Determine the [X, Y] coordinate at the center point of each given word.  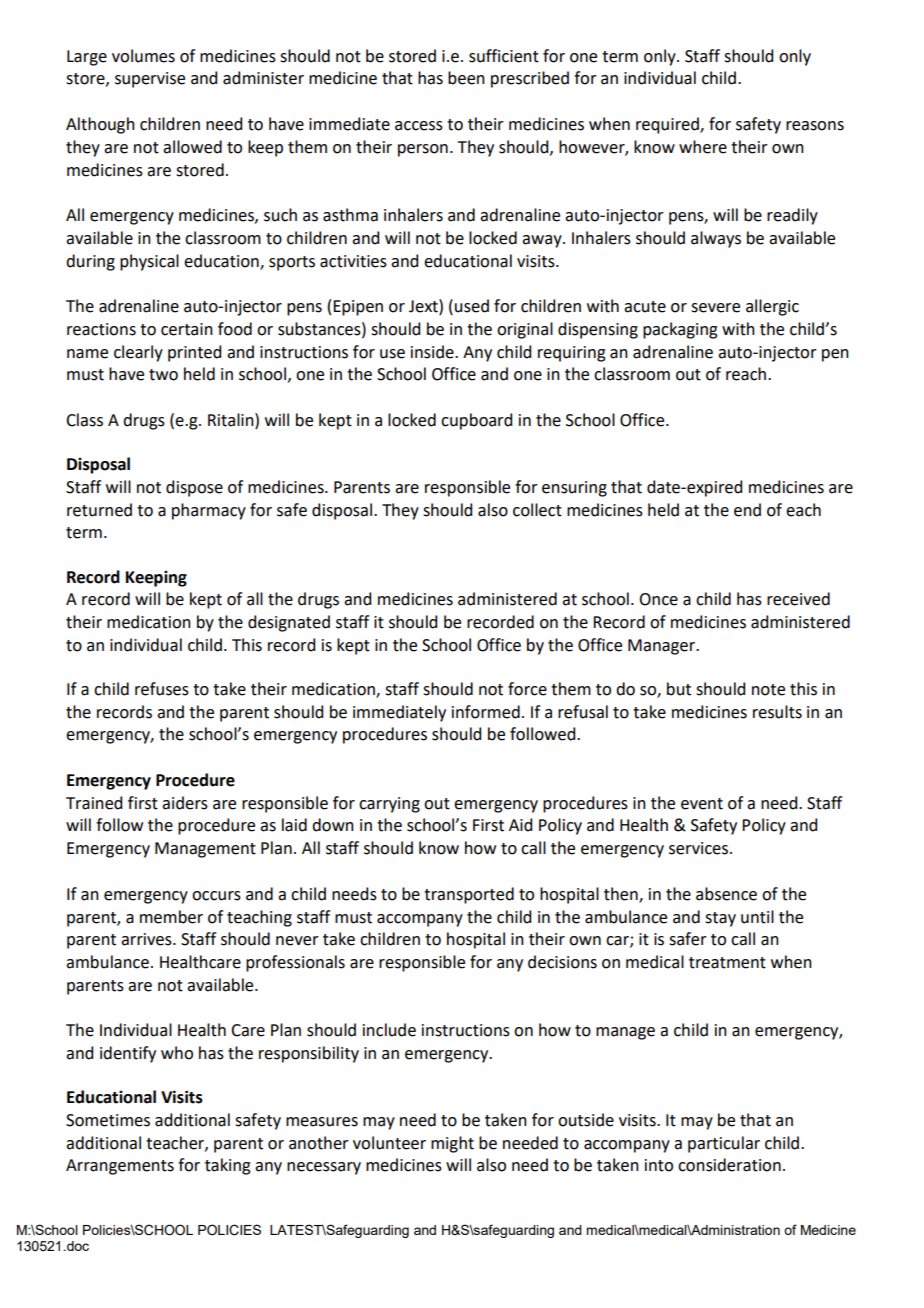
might [452, 1144]
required [668, 125]
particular [724, 1144]
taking [228, 1166]
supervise [150, 80]
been [466, 78]
